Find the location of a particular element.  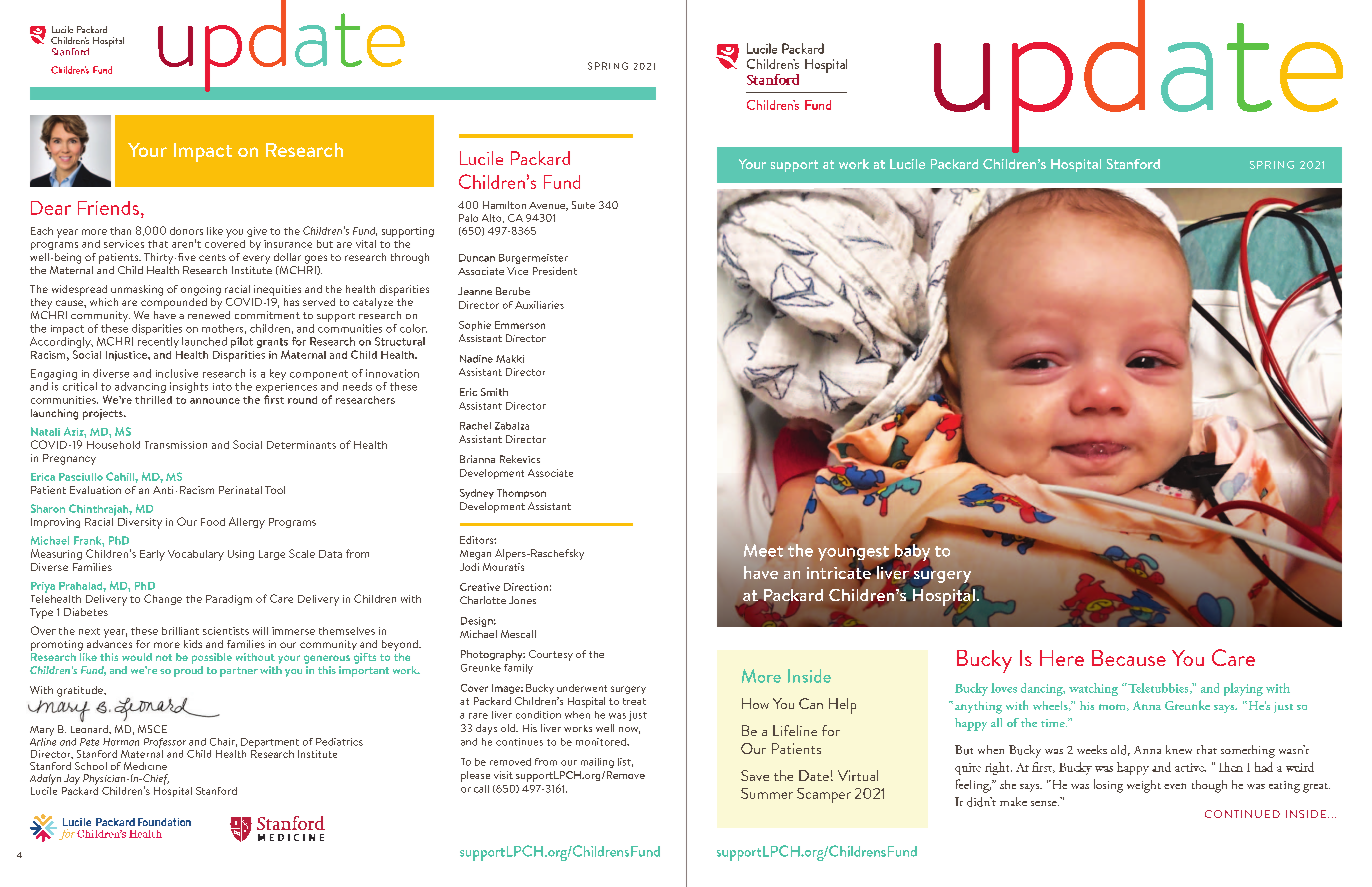

Change is located at coordinates (163, 599).
